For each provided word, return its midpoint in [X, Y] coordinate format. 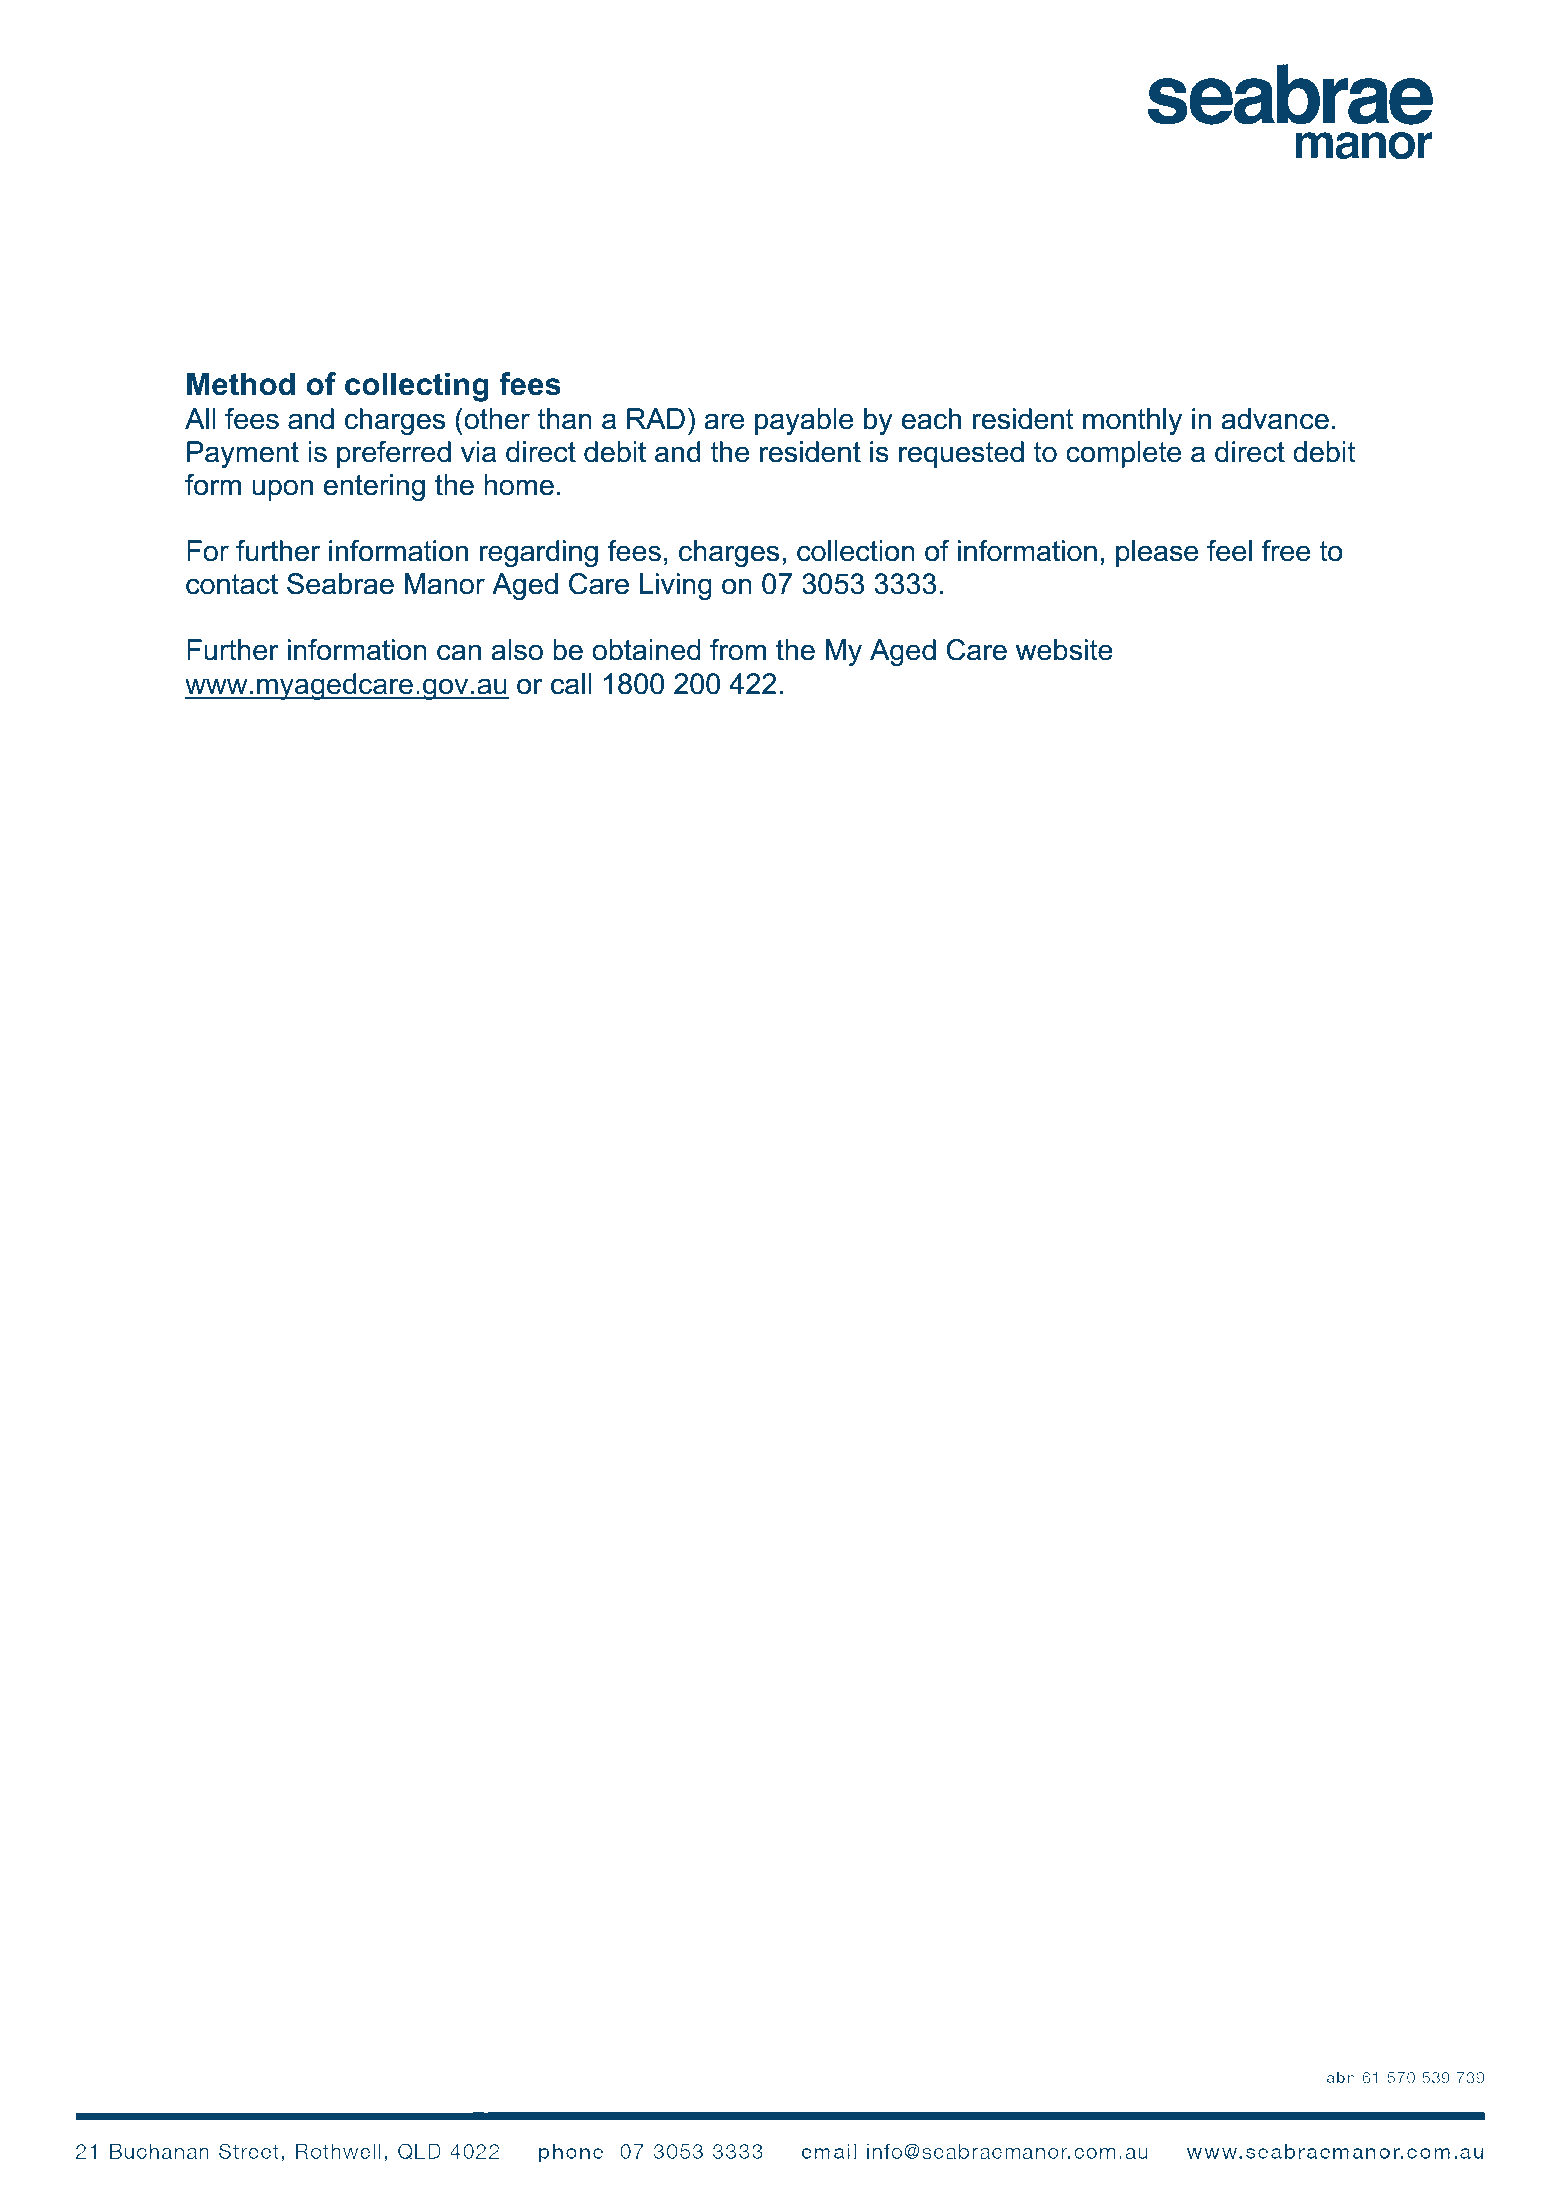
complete [1123, 454]
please [1157, 553]
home [519, 485]
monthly [1132, 421]
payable [804, 421]
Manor [445, 584]
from [738, 650]
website [1064, 650]
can [459, 652]
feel [1229, 551]
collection [856, 551]
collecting [417, 387]
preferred [394, 454]
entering [374, 487]
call [571, 684]
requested [961, 454]
